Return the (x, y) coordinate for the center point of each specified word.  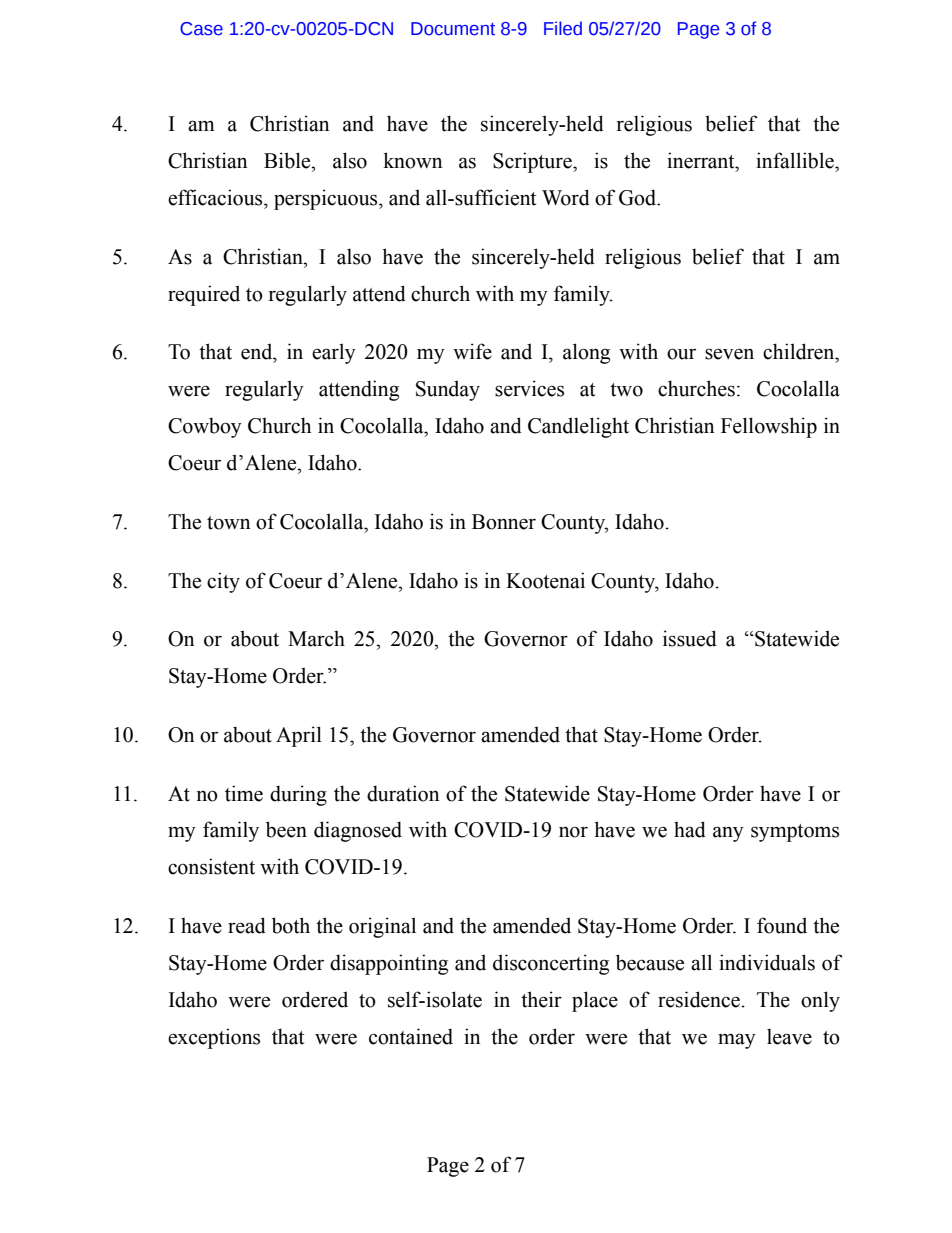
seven (729, 354)
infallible (796, 160)
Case (201, 29)
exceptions (214, 1038)
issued (690, 638)
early (334, 353)
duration (403, 793)
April (299, 736)
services (529, 388)
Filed (563, 28)
